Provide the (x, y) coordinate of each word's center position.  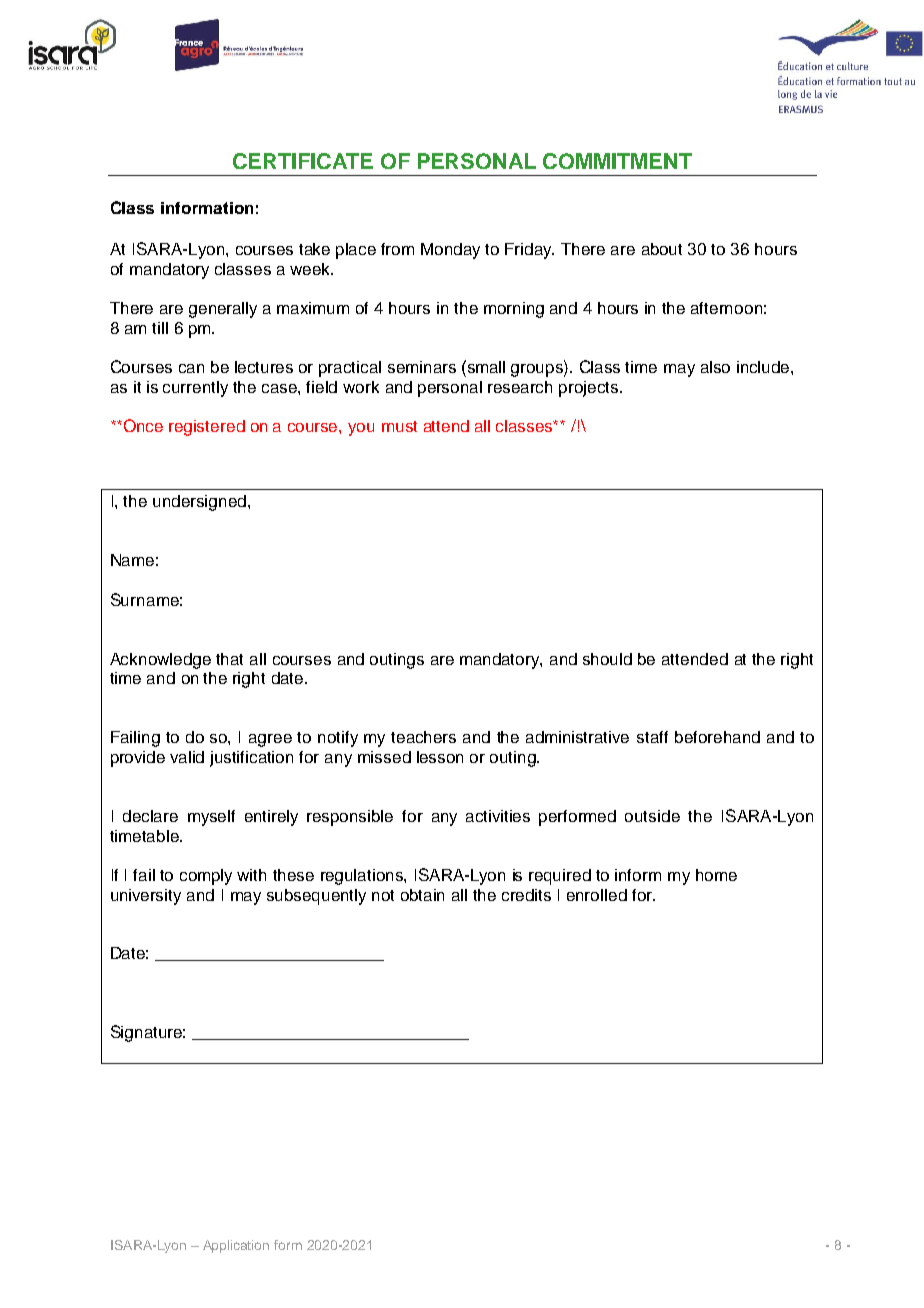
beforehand (717, 737)
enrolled (597, 895)
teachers (423, 737)
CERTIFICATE (303, 161)
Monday (450, 251)
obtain (422, 895)
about (662, 249)
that (229, 659)
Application (236, 1246)
